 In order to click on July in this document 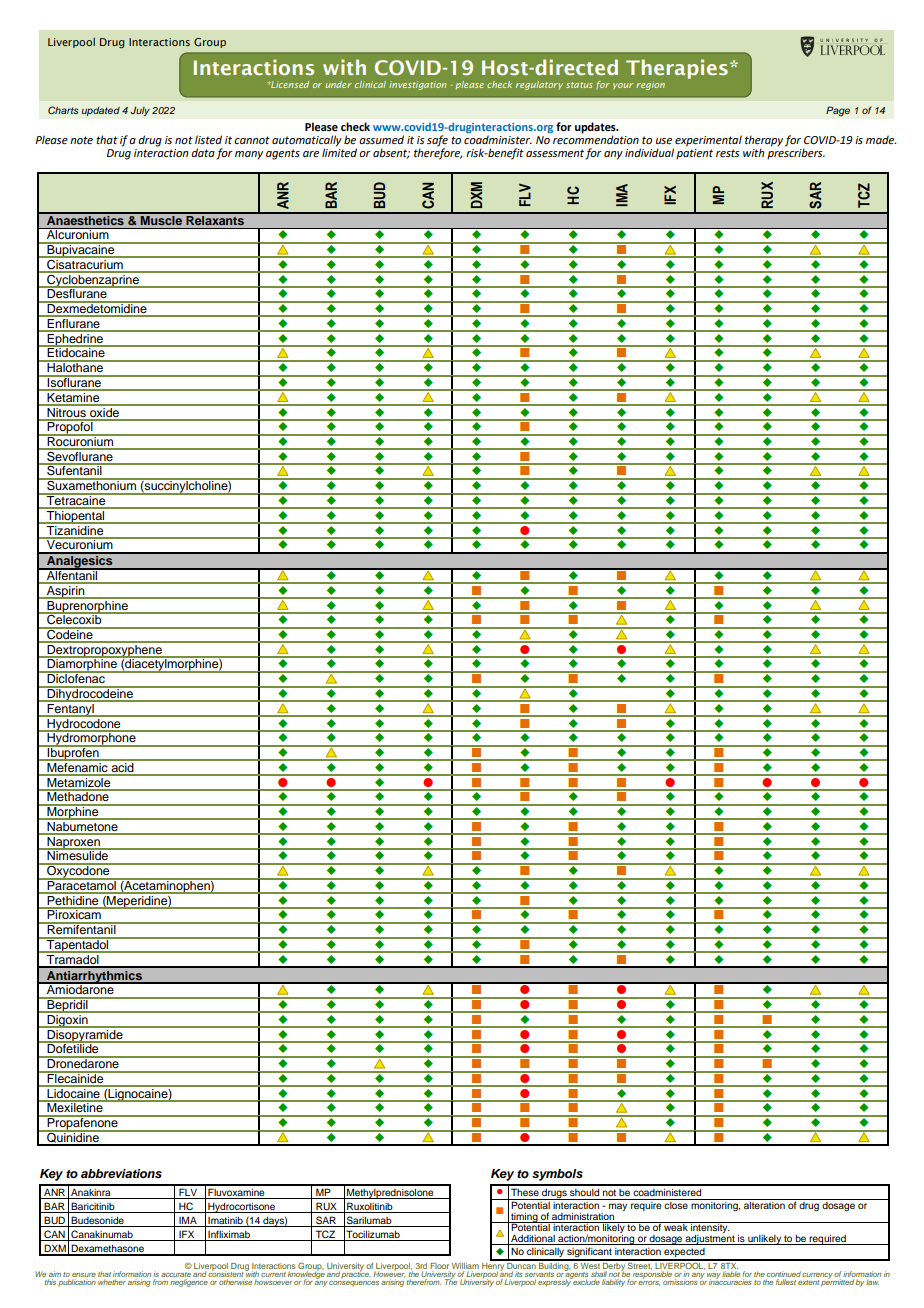, I will do `click(140, 111)`.
